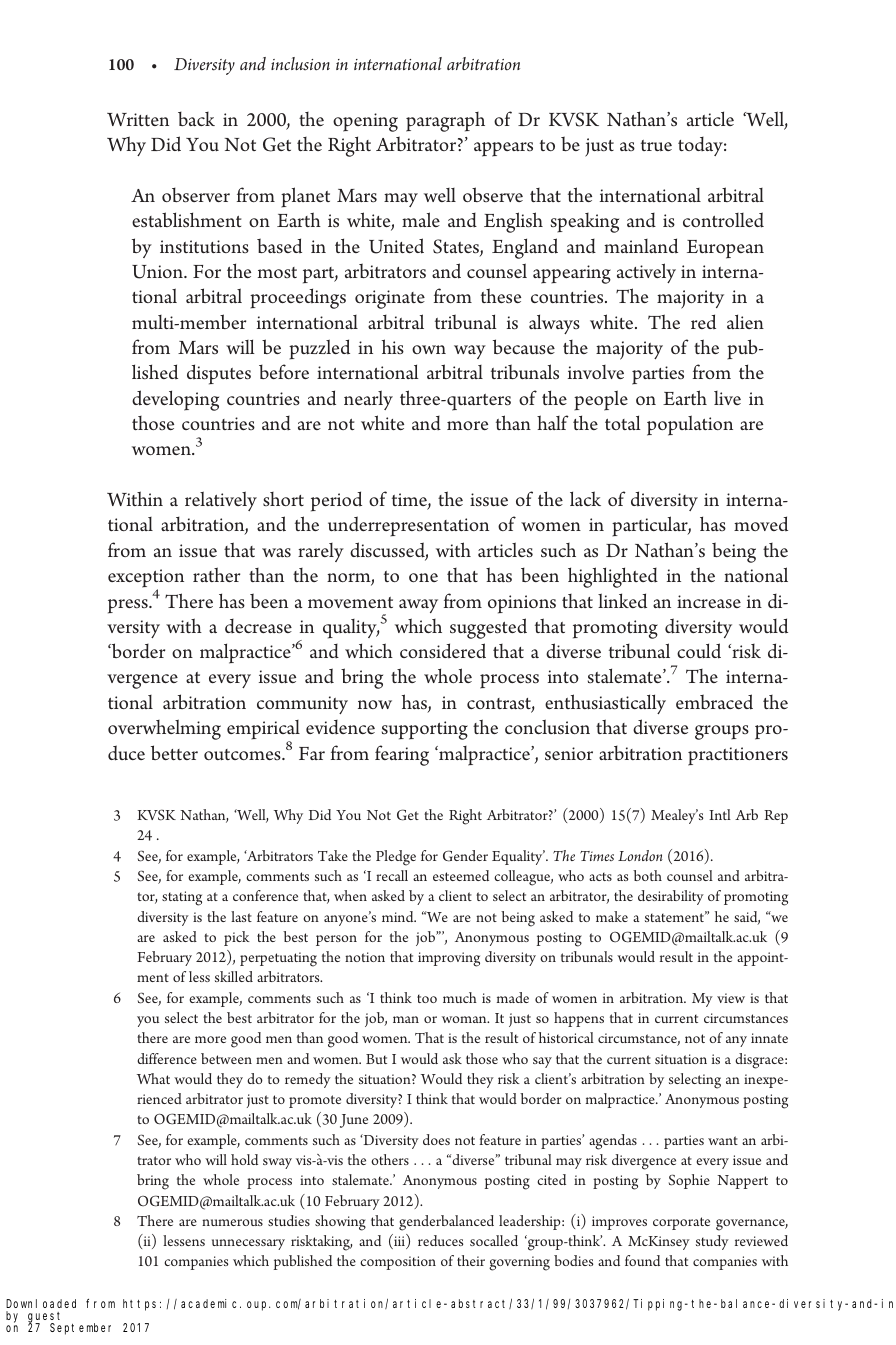 Image resolution: width=896 pixels, height=1345 pixels. I want to click on true, so click(656, 145).
